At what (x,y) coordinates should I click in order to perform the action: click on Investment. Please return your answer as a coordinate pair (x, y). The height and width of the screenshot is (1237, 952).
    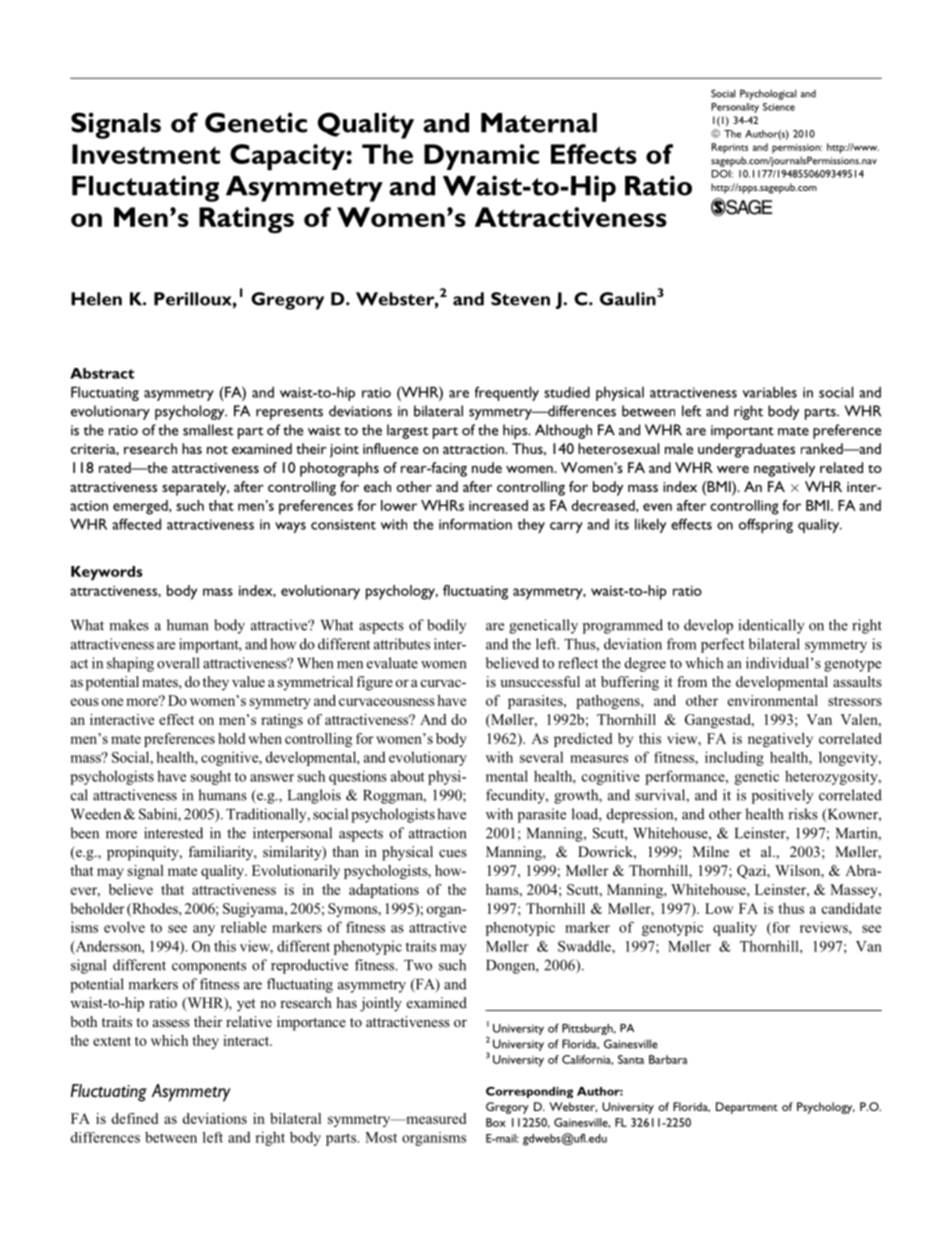
    Looking at the image, I should click on (146, 154).
